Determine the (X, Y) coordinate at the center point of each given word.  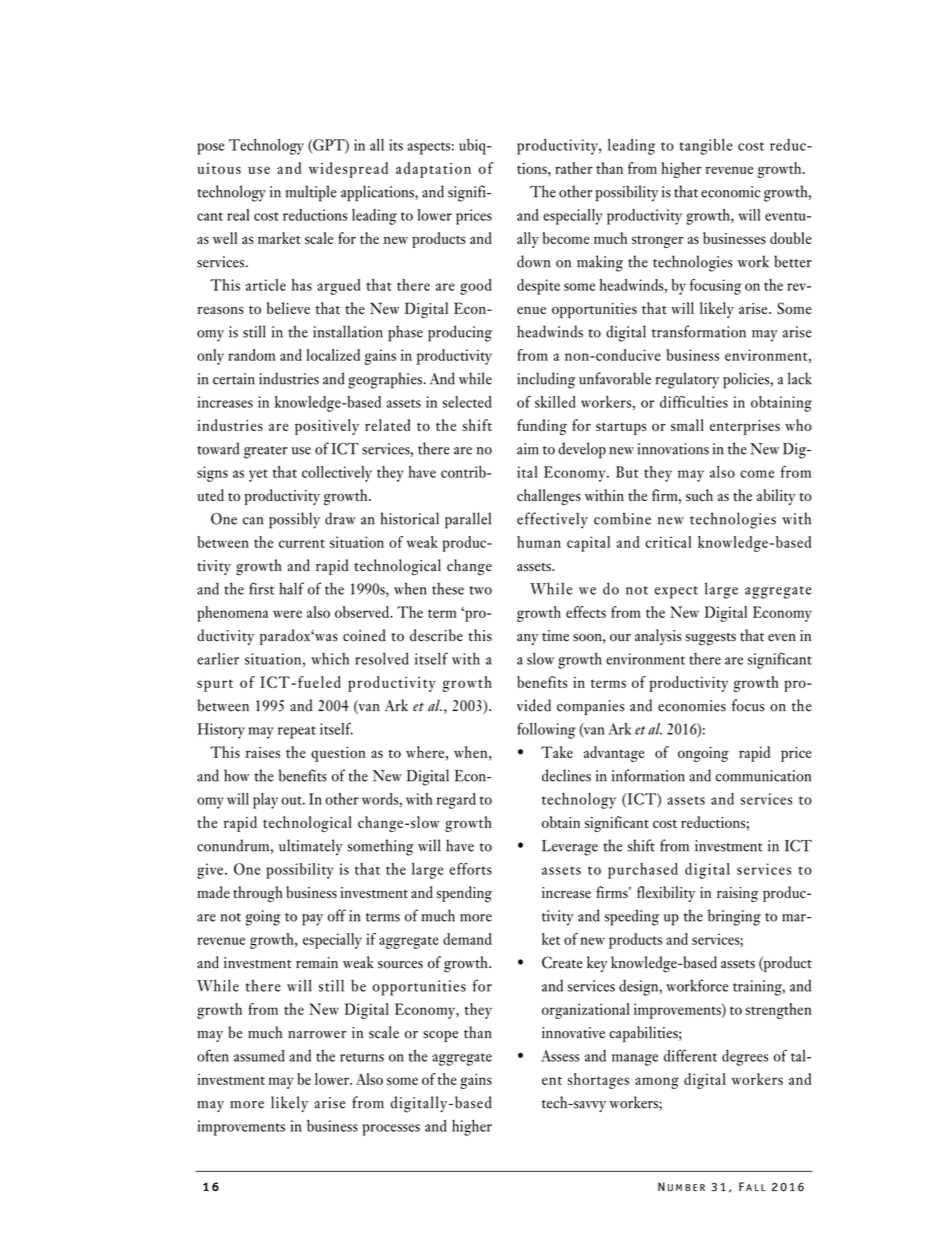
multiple (311, 193)
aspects (428, 148)
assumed (259, 1055)
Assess (560, 1056)
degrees (745, 1057)
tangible (706, 147)
